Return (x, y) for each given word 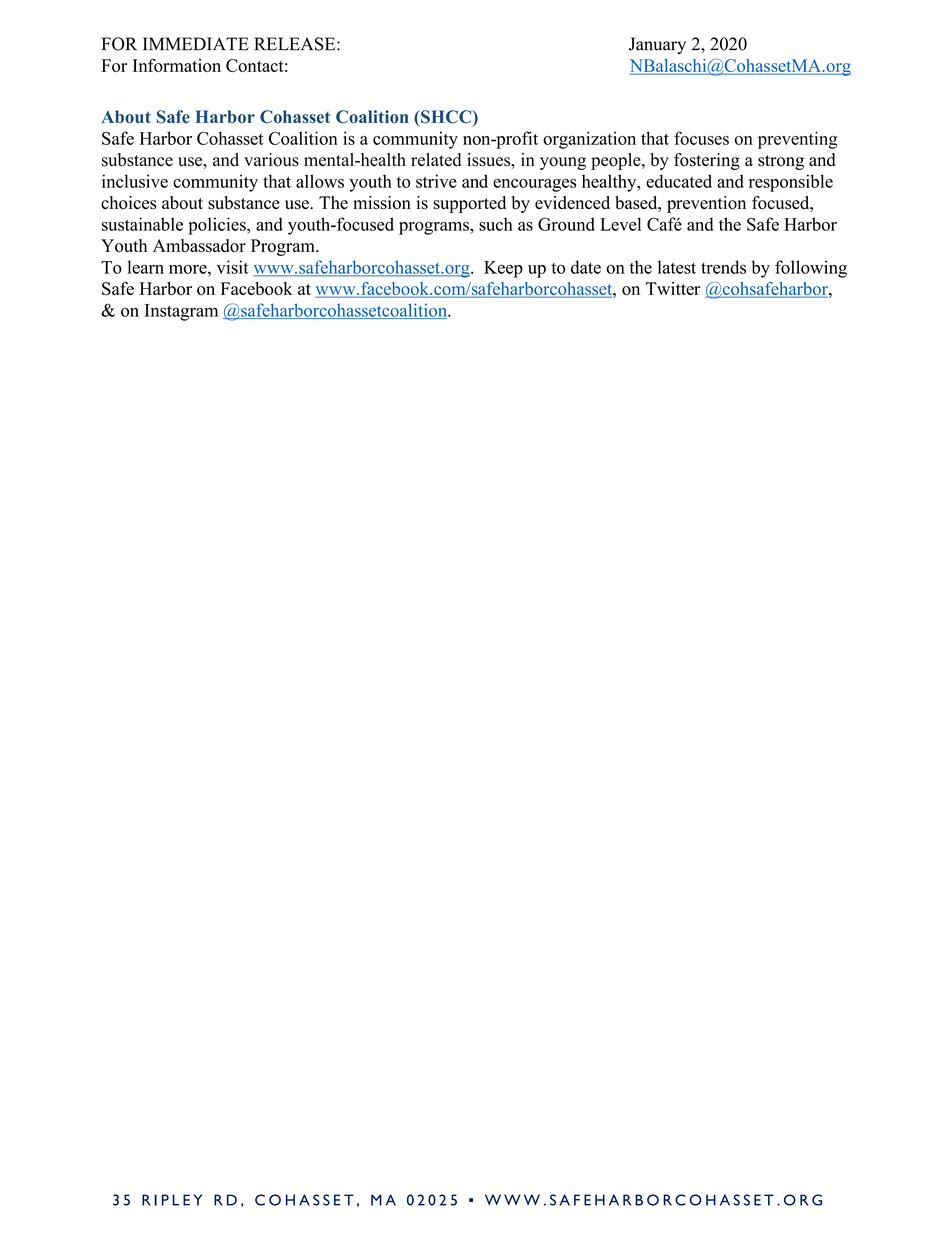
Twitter (673, 288)
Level (620, 224)
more (189, 269)
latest (677, 267)
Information (177, 65)
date (586, 267)
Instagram (181, 312)
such (496, 224)
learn (145, 267)
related (436, 160)
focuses (701, 138)
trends (723, 267)
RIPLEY (172, 1200)
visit (233, 267)
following (811, 269)
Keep (503, 269)
